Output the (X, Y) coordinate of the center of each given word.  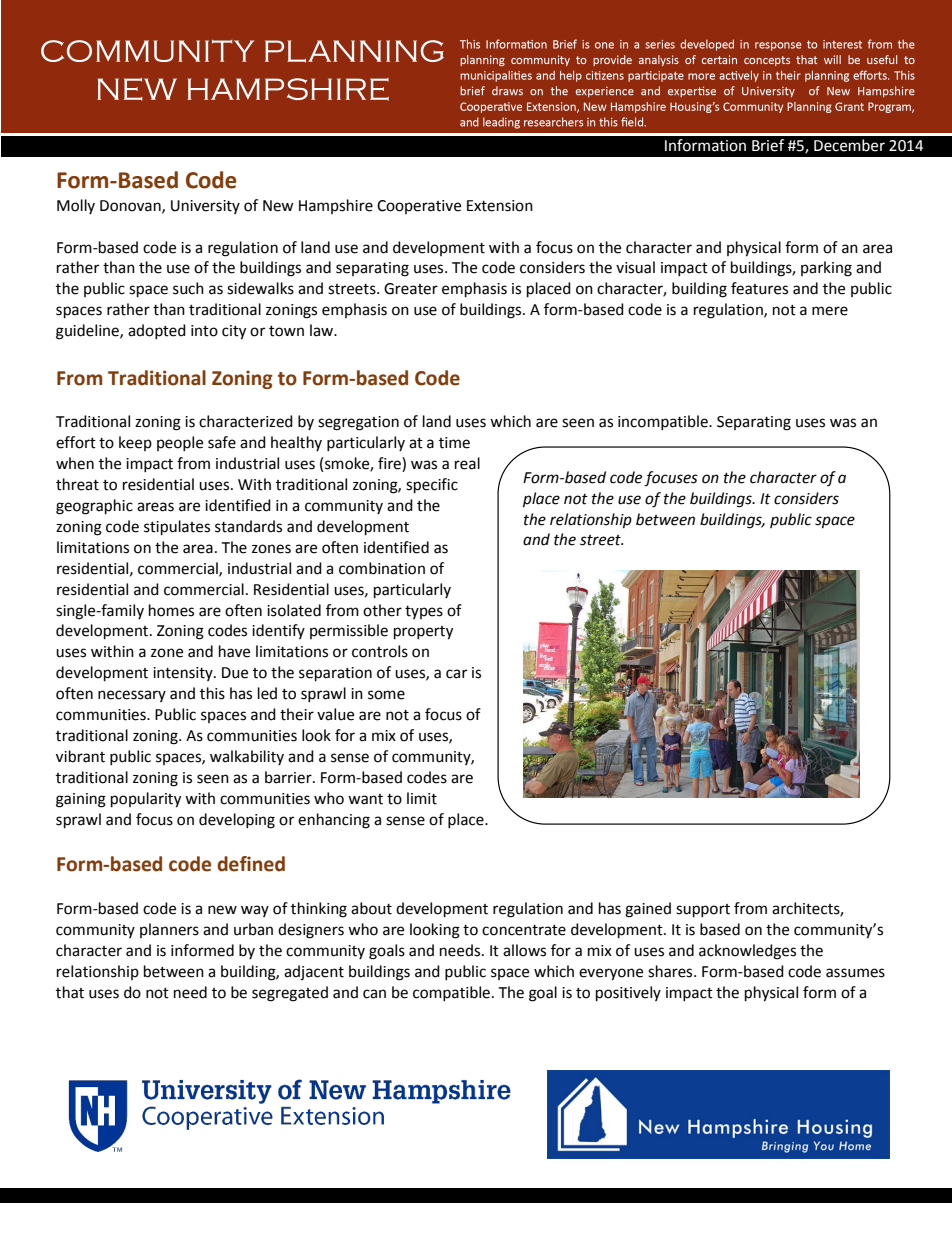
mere (830, 311)
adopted (157, 331)
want (365, 799)
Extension (500, 206)
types (424, 612)
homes (171, 610)
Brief (768, 145)
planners (169, 930)
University (205, 207)
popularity (146, 800)
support (703, 911)
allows (524, 950)
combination (382, 568)
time (454, 443)
